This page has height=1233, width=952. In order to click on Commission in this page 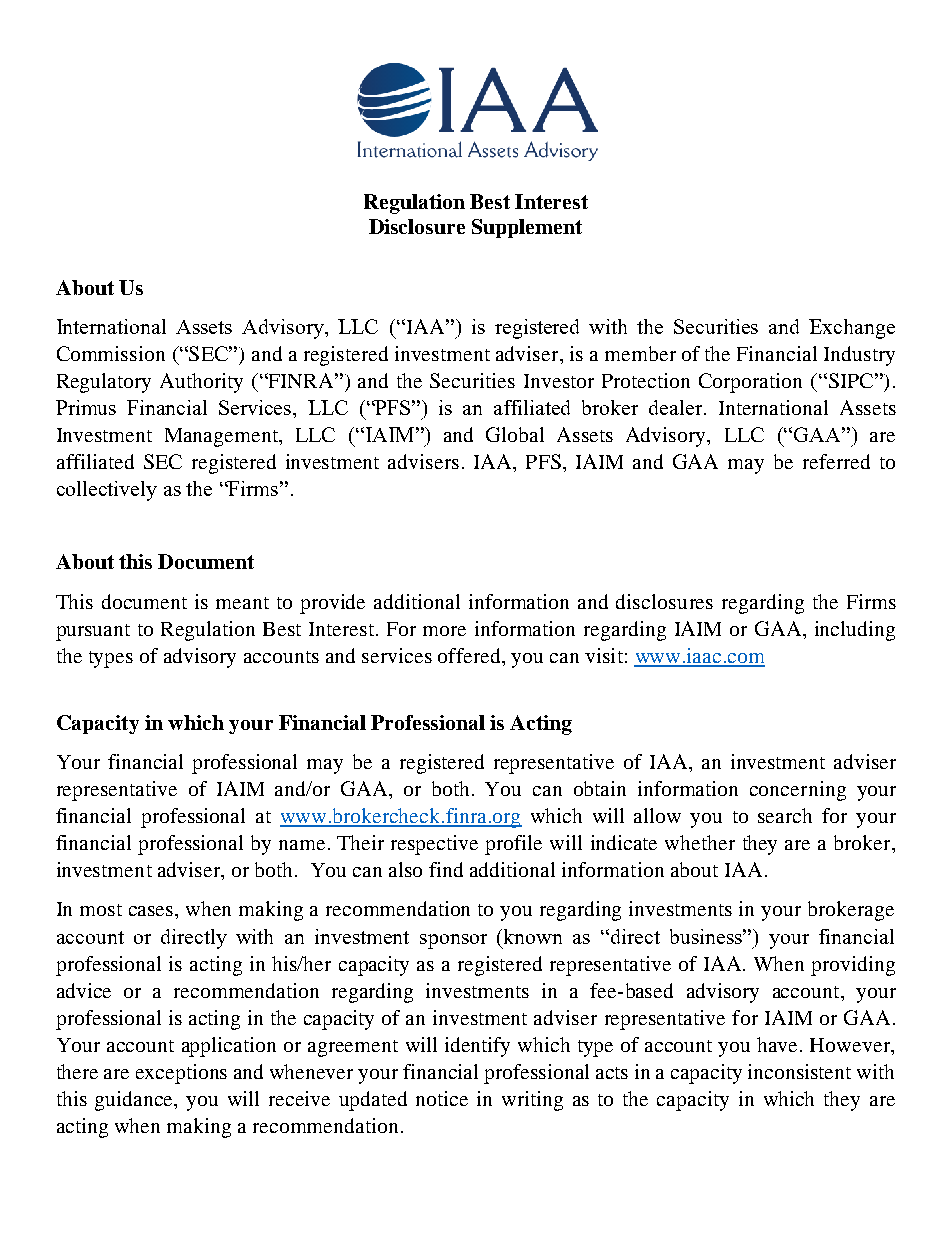, I will do `click(111, 353)`.
